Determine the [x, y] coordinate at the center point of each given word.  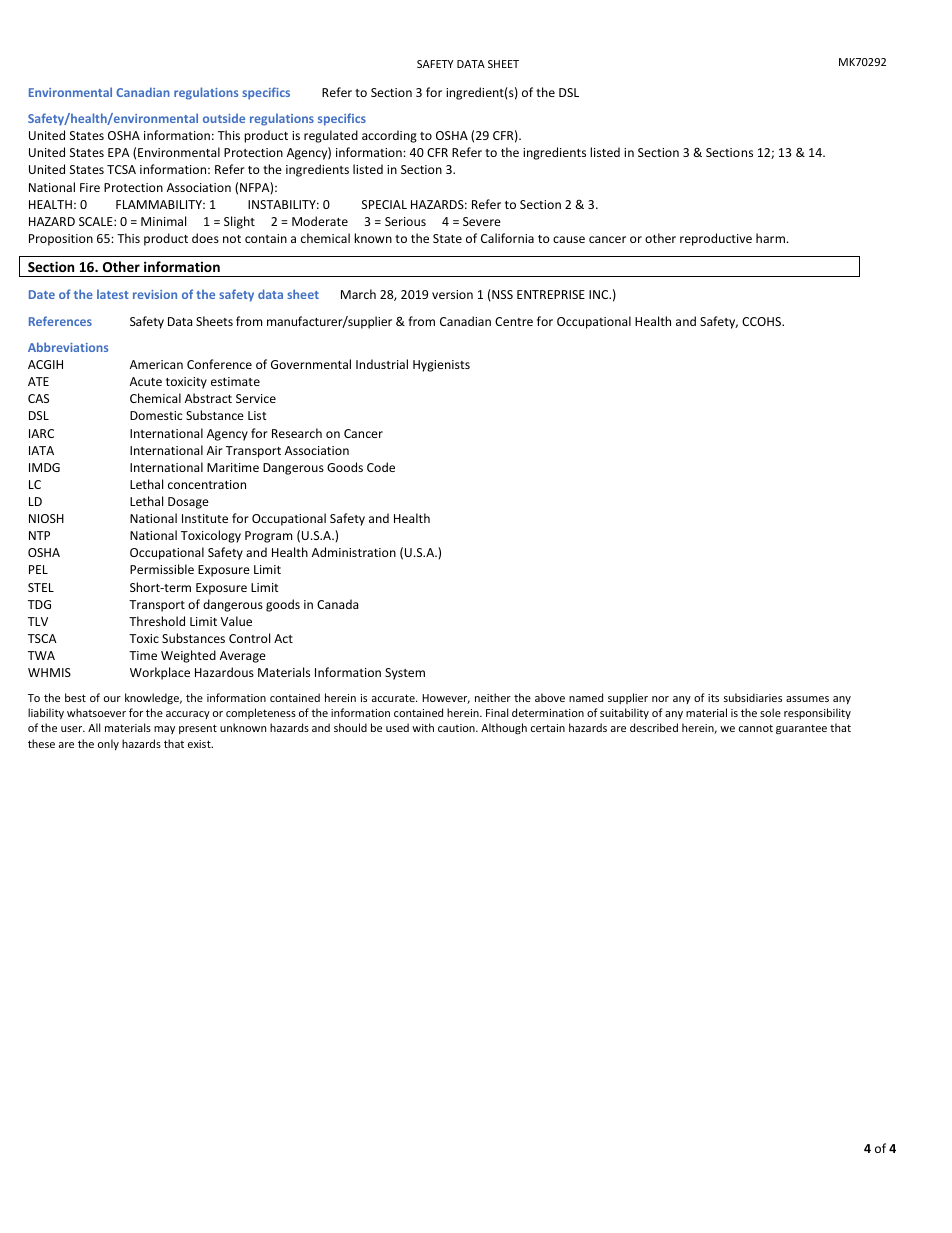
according [389, 136]
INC [600, 294]
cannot [756, 728]
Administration [354, 552]
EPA [119, 152]
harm [770, 238]
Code [381, 467]
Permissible [162, 569]
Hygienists [441, 366]
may [164, 730]
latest [113, 294]
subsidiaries [753, 697]
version [452, 294]
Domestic [156, 415]
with [423, 727]
